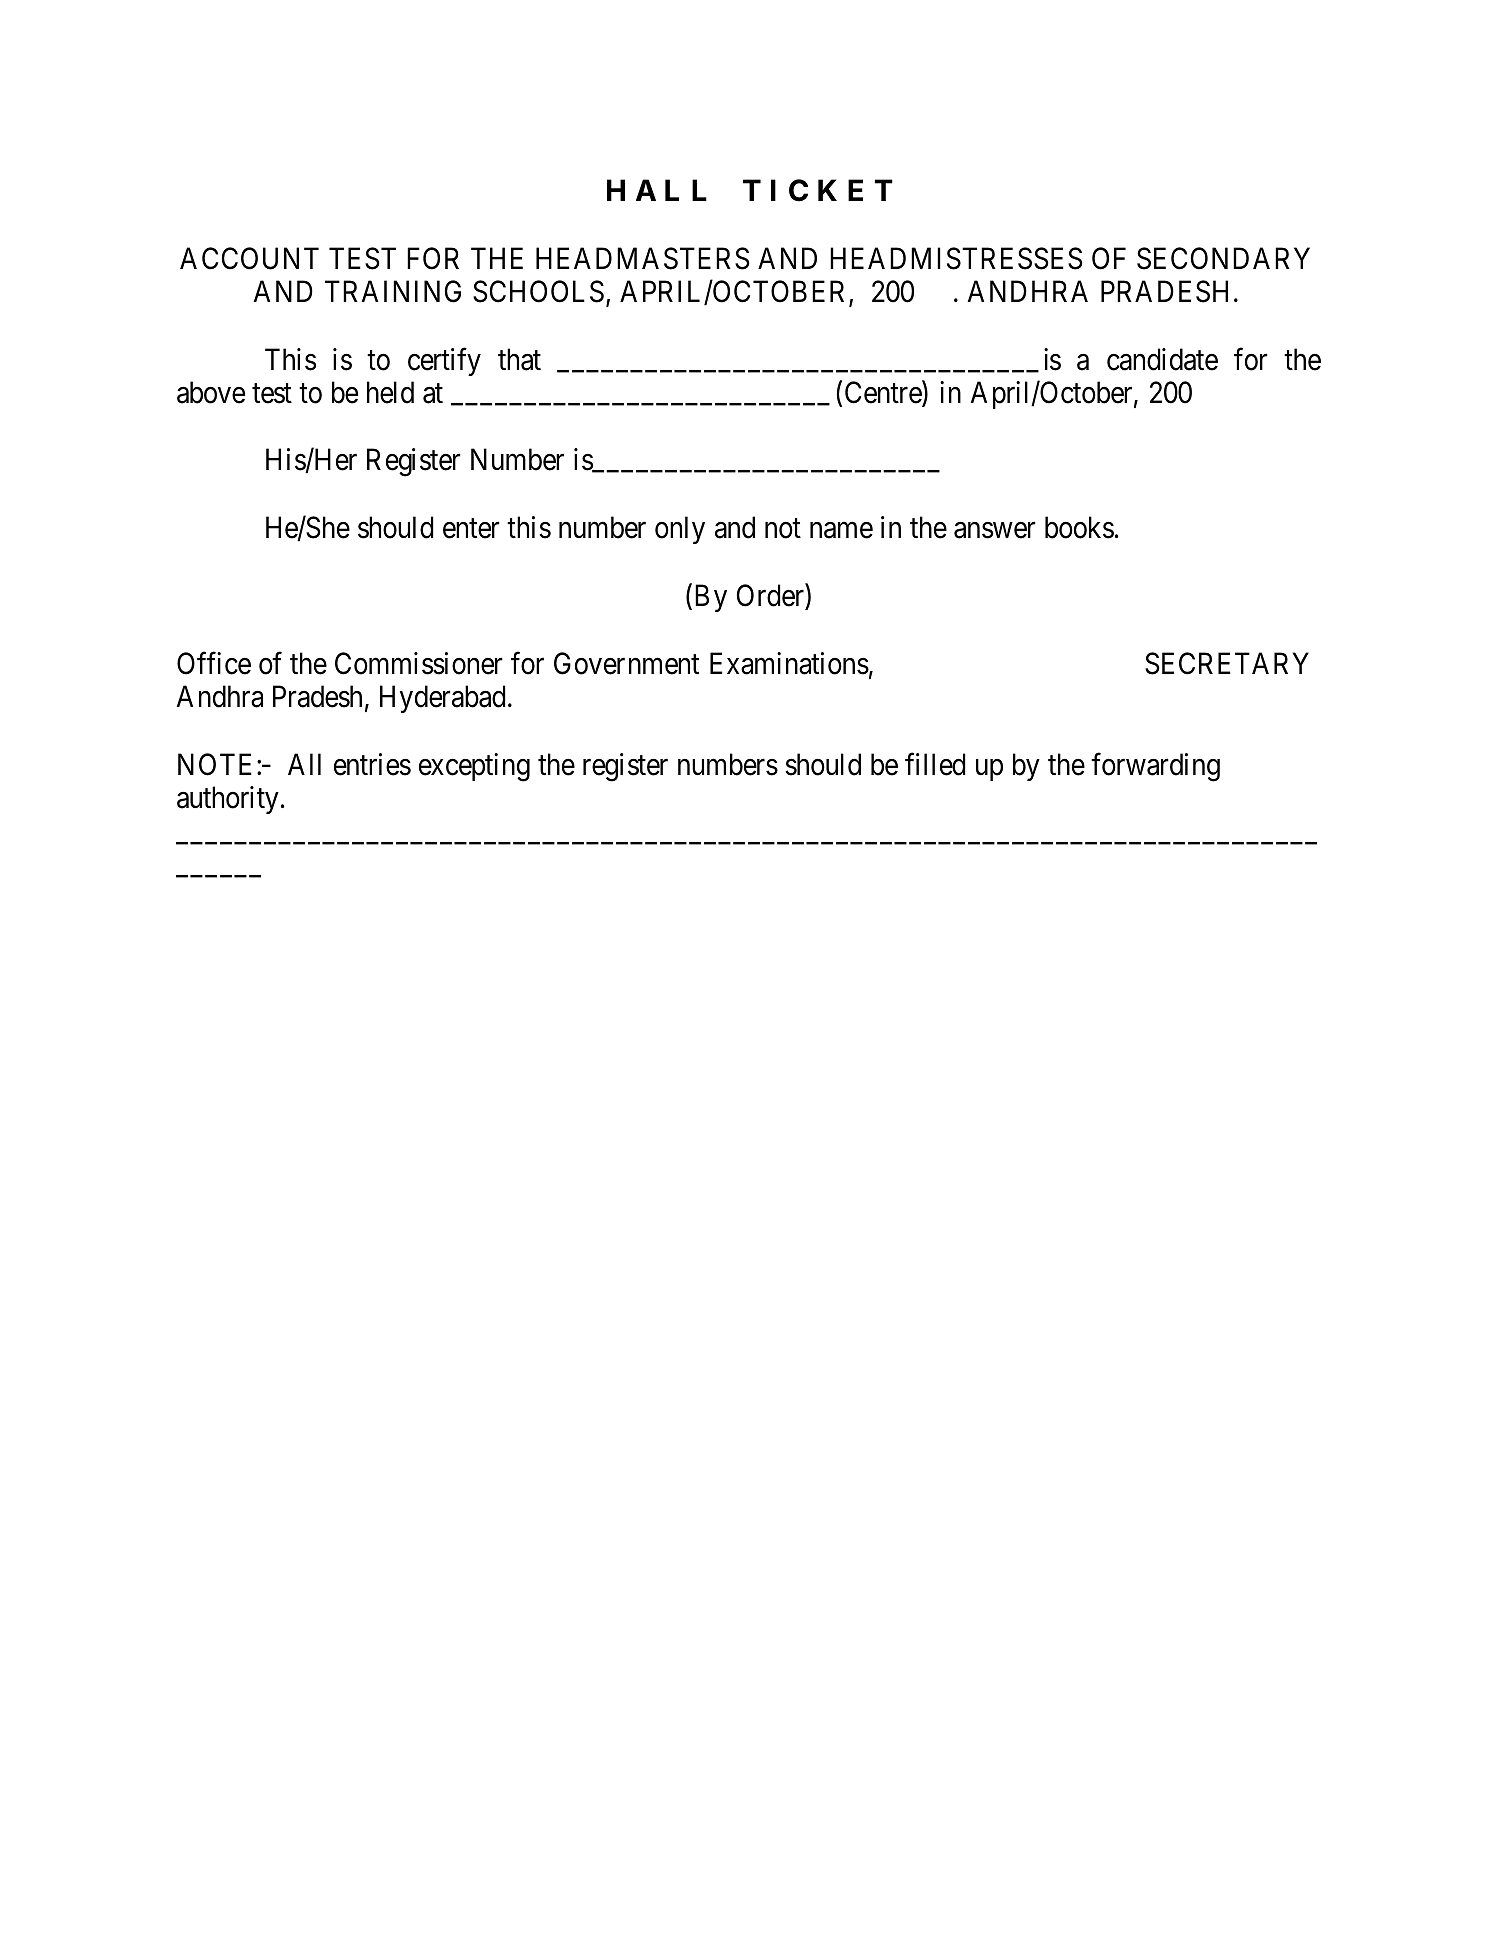 The width and height of the screenshot is (1496, 1935). I want to click on Commissioner, so click(419, 663).
